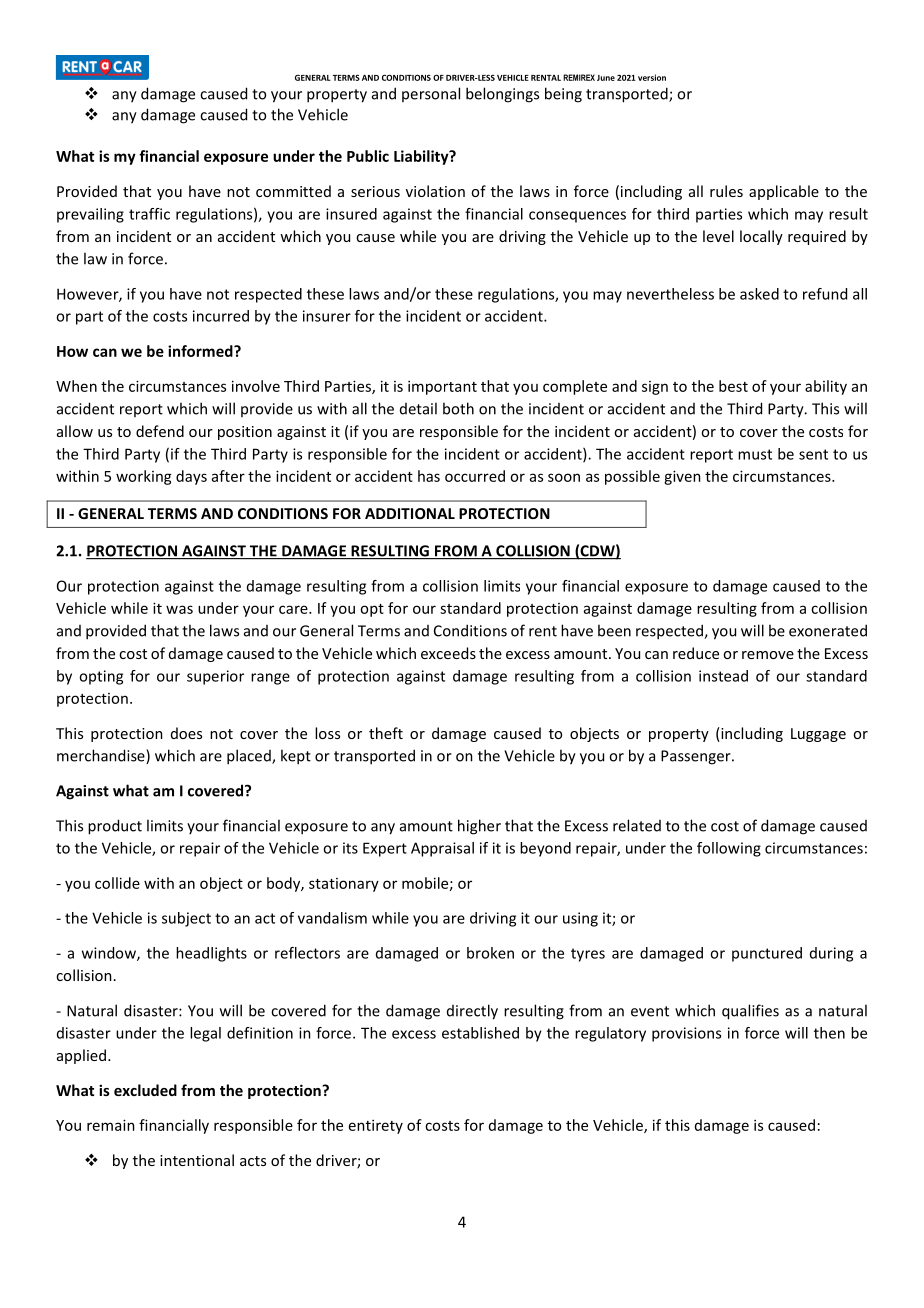 Image resolution: width=924 pixels, height=1308 pixels. What do you see at coordinates (197, 1160) in the screenshot?
I see `intentional` at bounding box center [197, 1160].
